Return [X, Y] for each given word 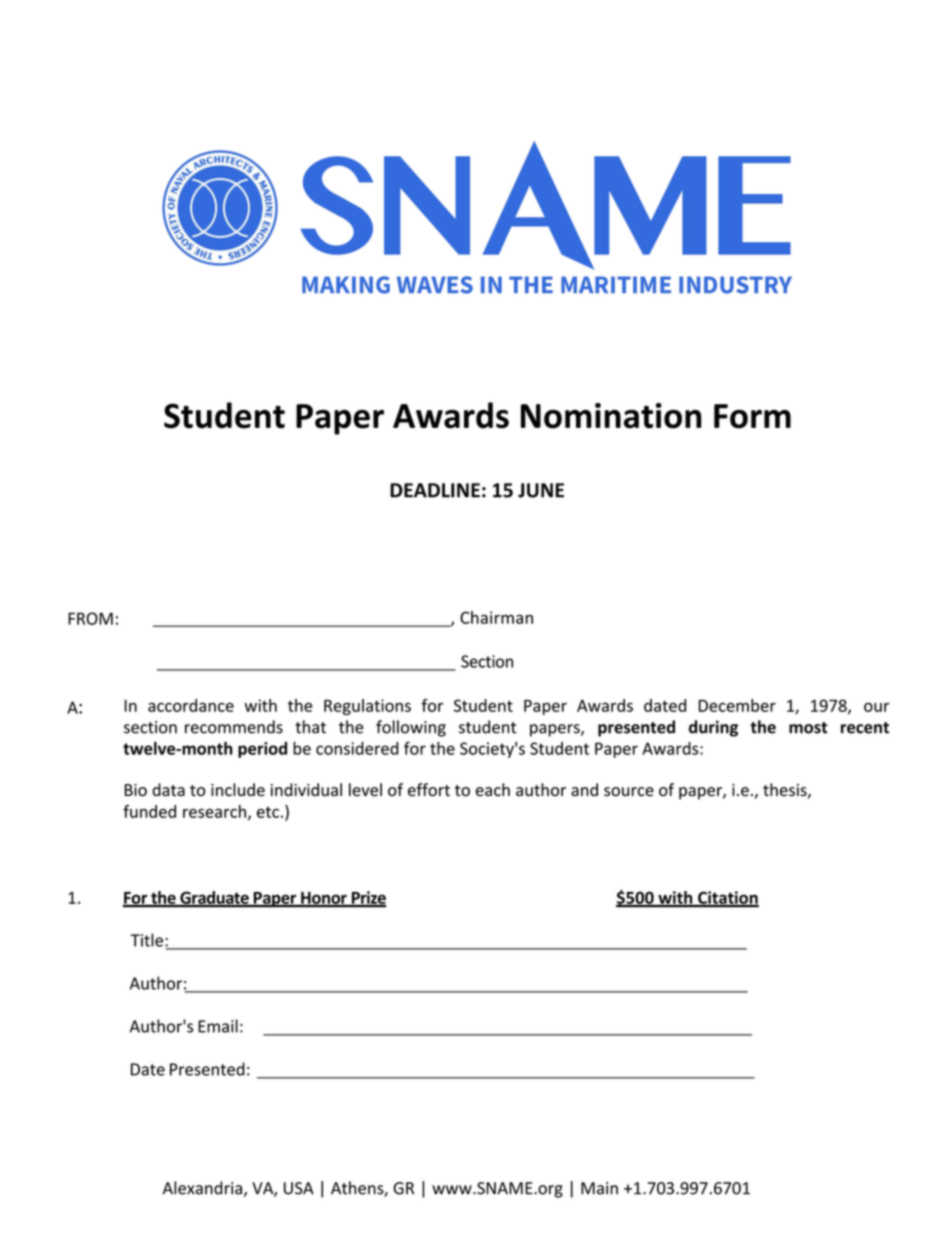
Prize [367, 898]
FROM [90, 618]
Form [752, 416]
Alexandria [202, 1188]
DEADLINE [435, 490]
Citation [727, 898]
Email [218, 1026]
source [629, 792]
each [493, 790]
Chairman [496, 617]
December [737, 705]
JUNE [541, 490]
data [168, 790]
